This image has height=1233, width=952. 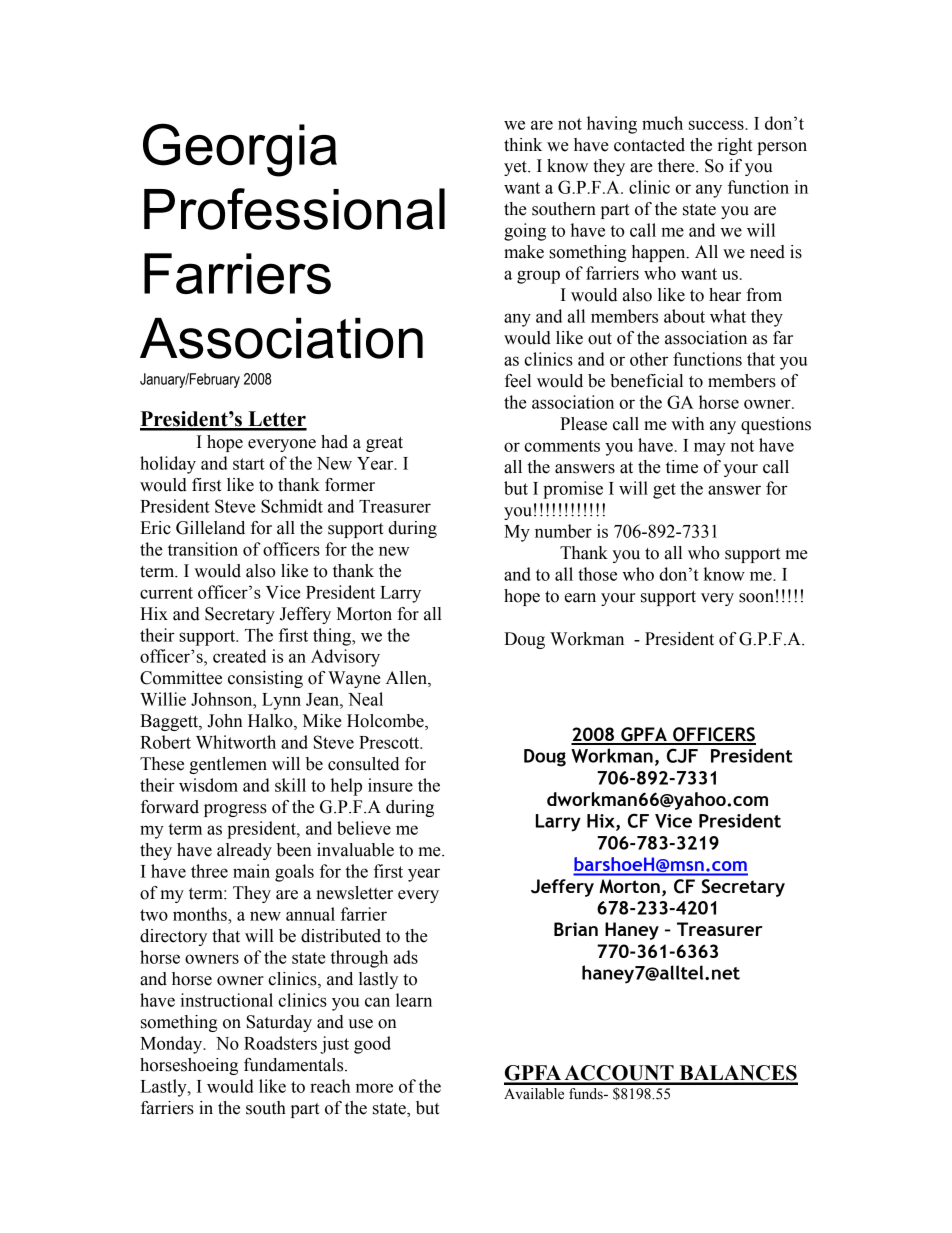 I want to click on right, so click(x=735, y=146).
